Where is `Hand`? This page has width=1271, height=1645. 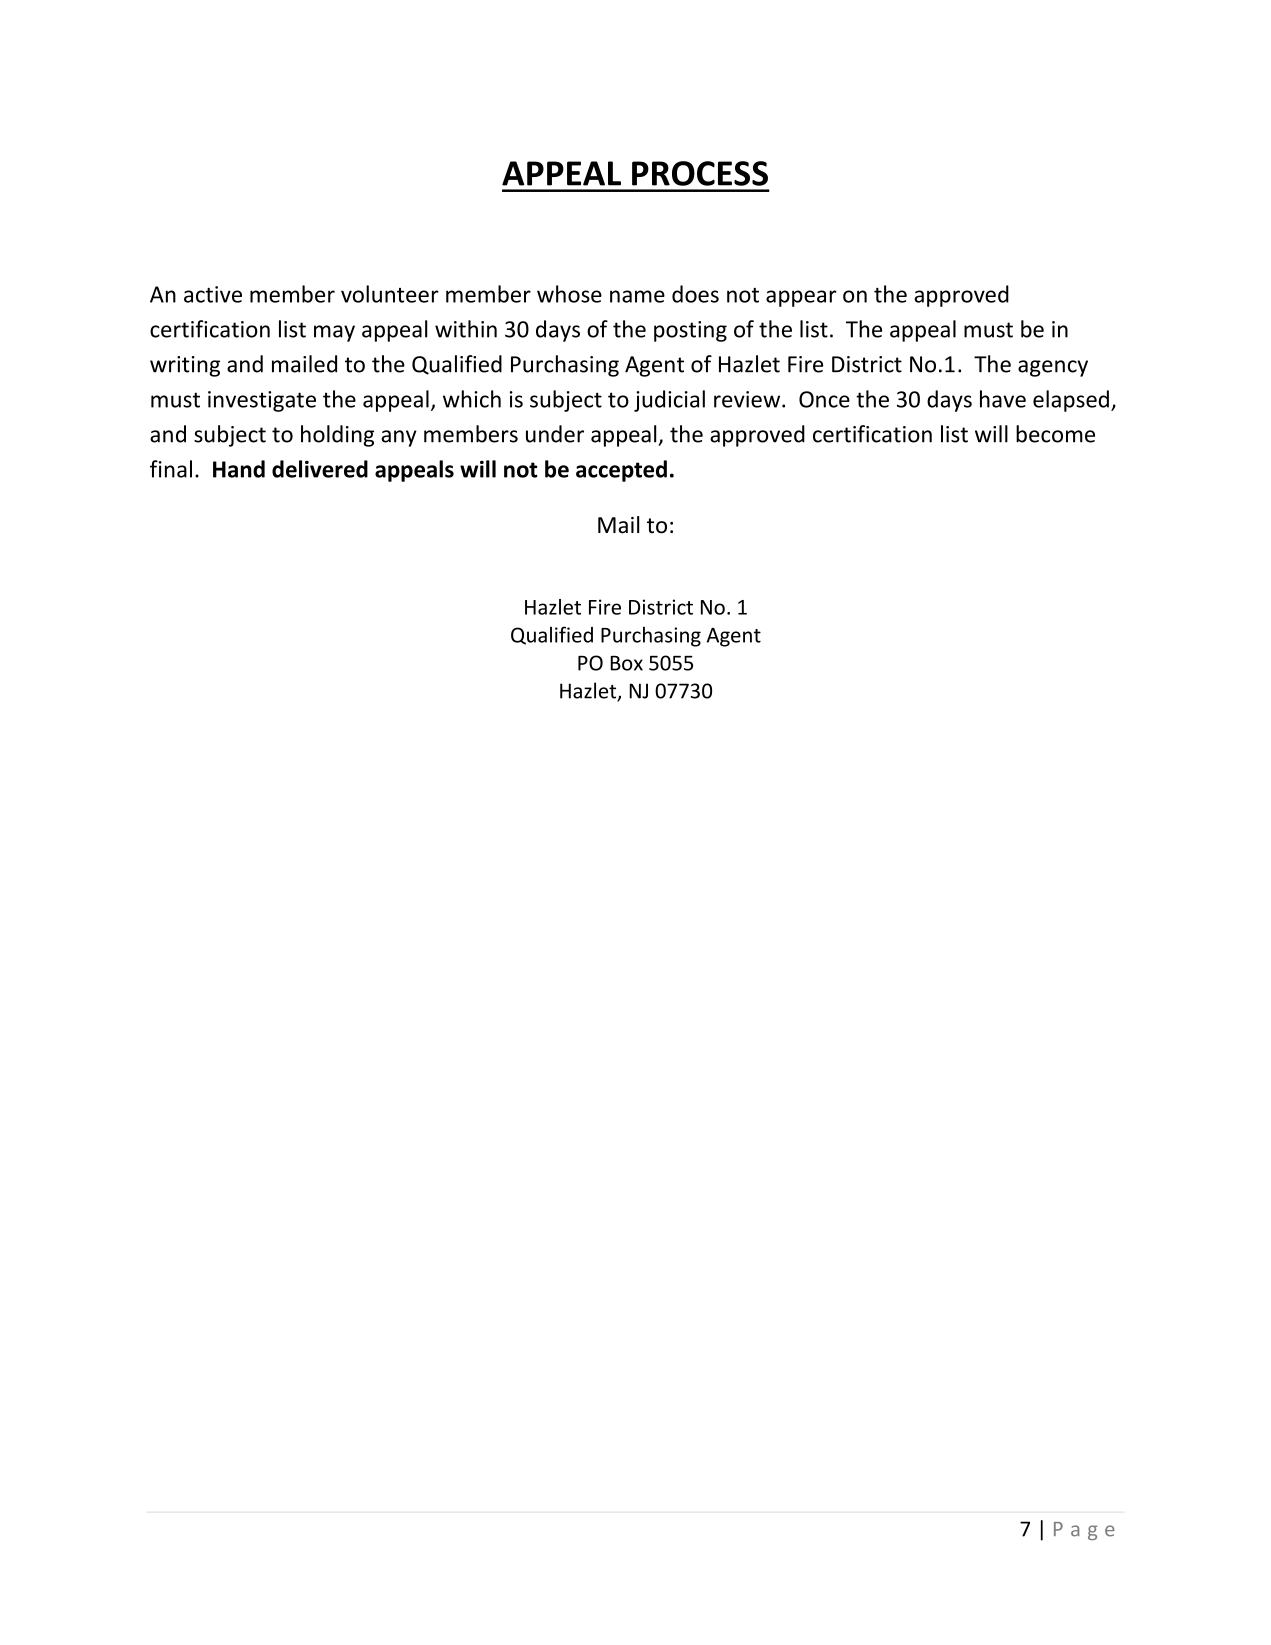 Hand is located at coordinates (239, 469).
